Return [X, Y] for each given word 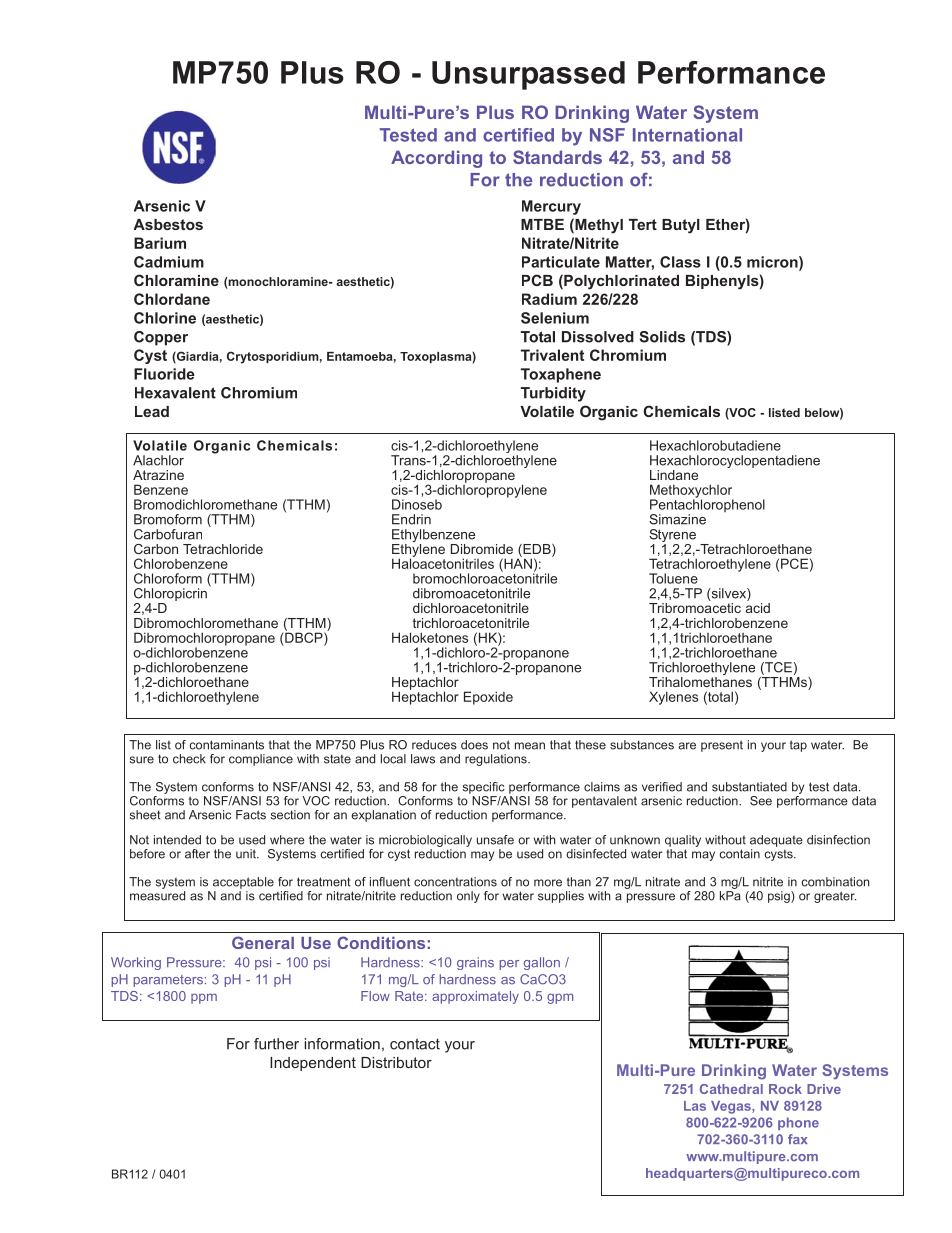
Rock [785, 1089]
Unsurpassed [528, 75]
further [276, 1044]
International [687, 135]
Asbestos [168, 224]
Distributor [396, 1062]
